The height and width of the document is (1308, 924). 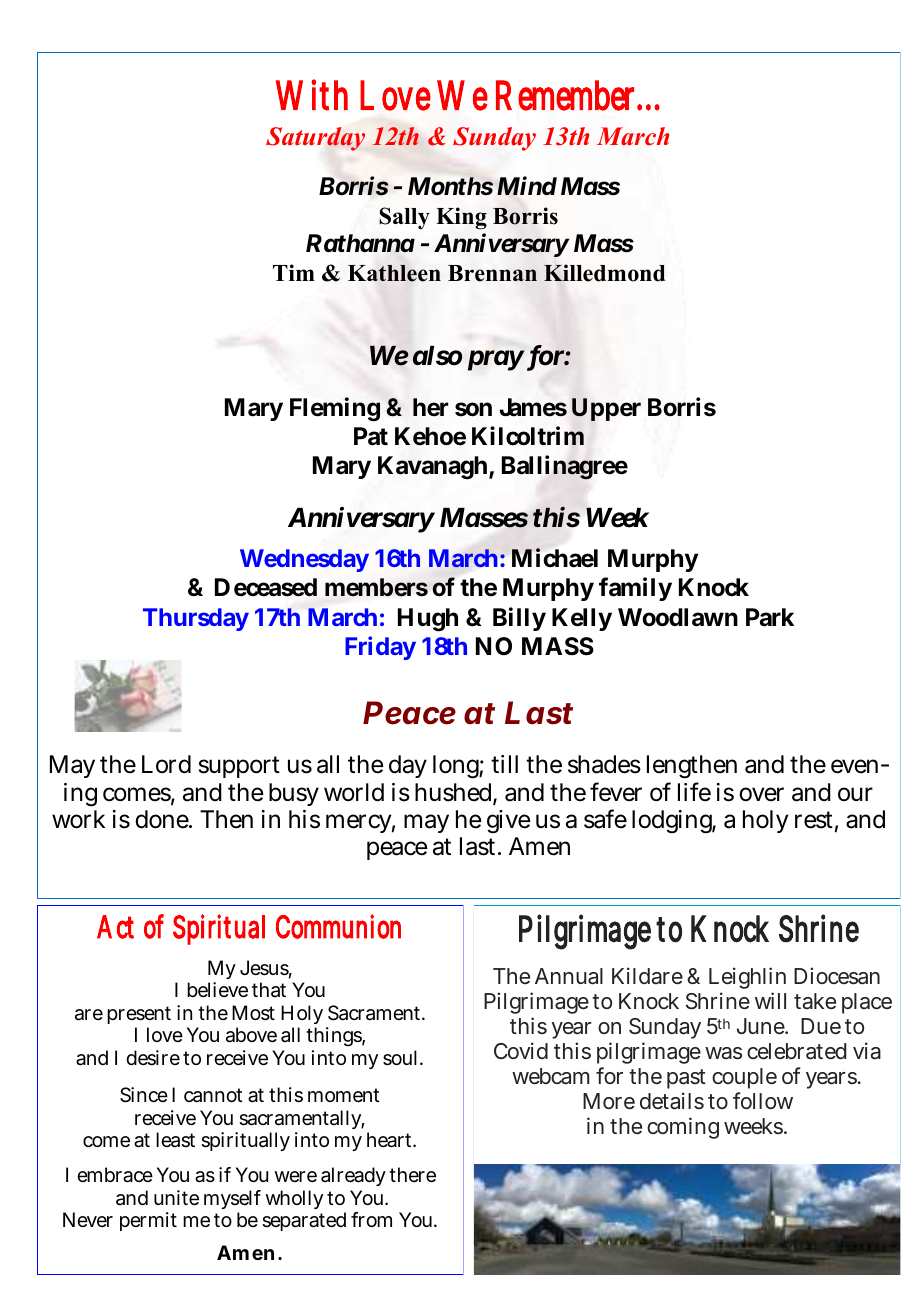 What do you see at coordinates (389, 1140) in the document?
I see `heart` at bounding box center [389, 1140].
